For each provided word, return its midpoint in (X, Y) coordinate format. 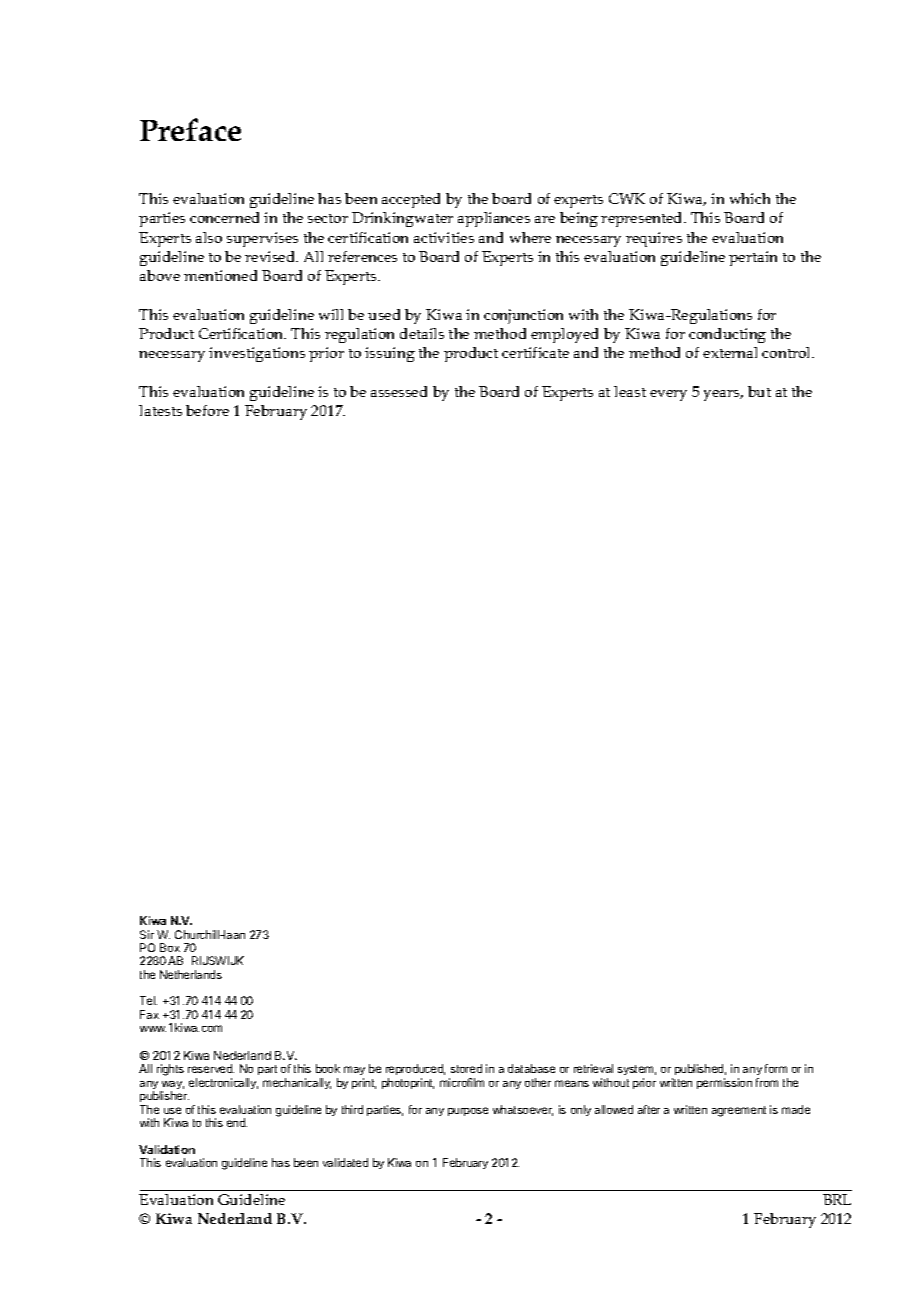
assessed (399, 391)
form (776, 1068)
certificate (535, 352)
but (759, 391)
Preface (190, 129)
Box (170, 947)
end (237, 1122)
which (750, 198)
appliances (494, 219)
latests (160, 410)
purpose (468, 1111)
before (207, 410)
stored (466, 1068)
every (668, 395)
